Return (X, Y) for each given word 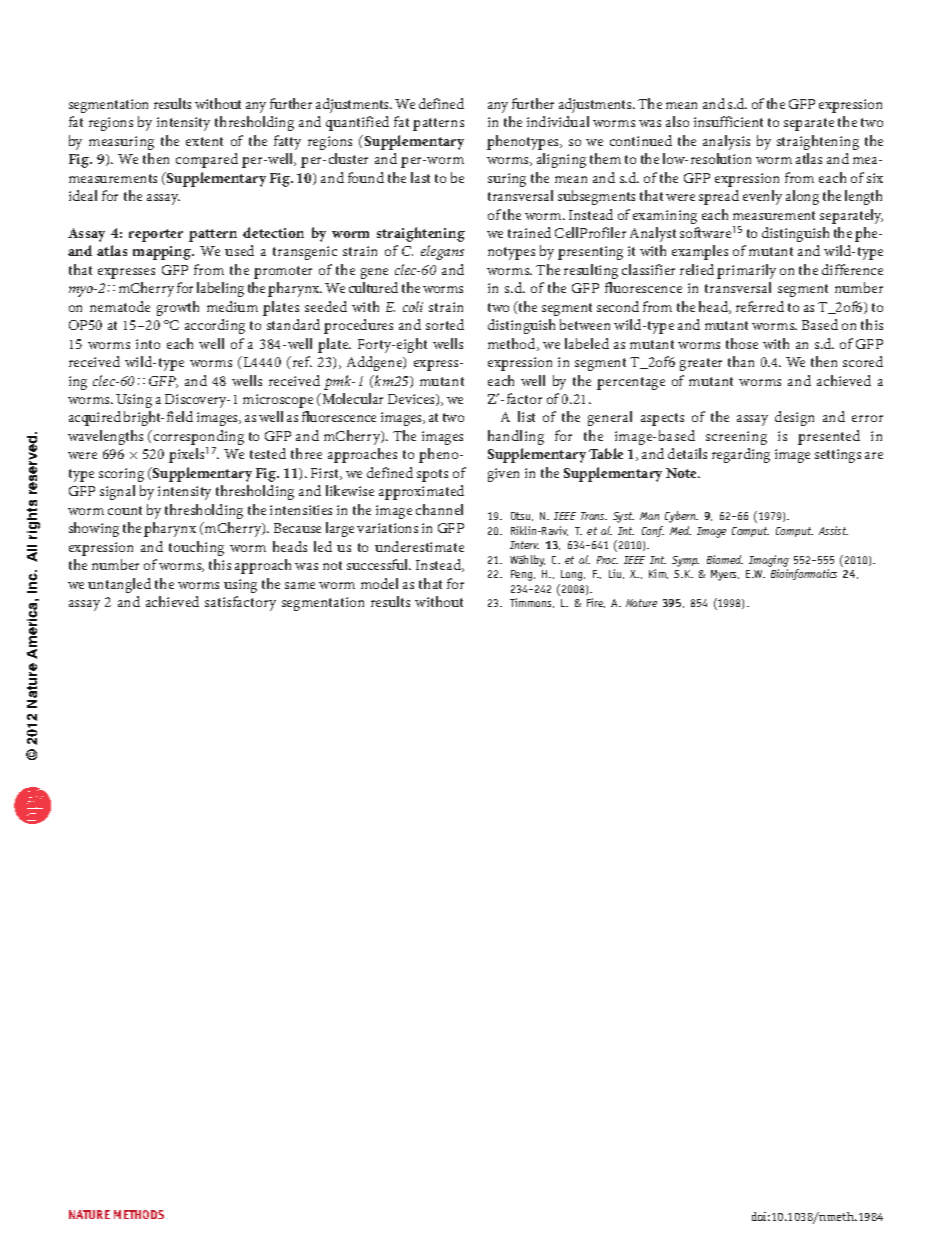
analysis (726, 142)
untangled (119, 585)
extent (204, 141)
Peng (523, 575)
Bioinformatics (804, 574)
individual (558, 121)
